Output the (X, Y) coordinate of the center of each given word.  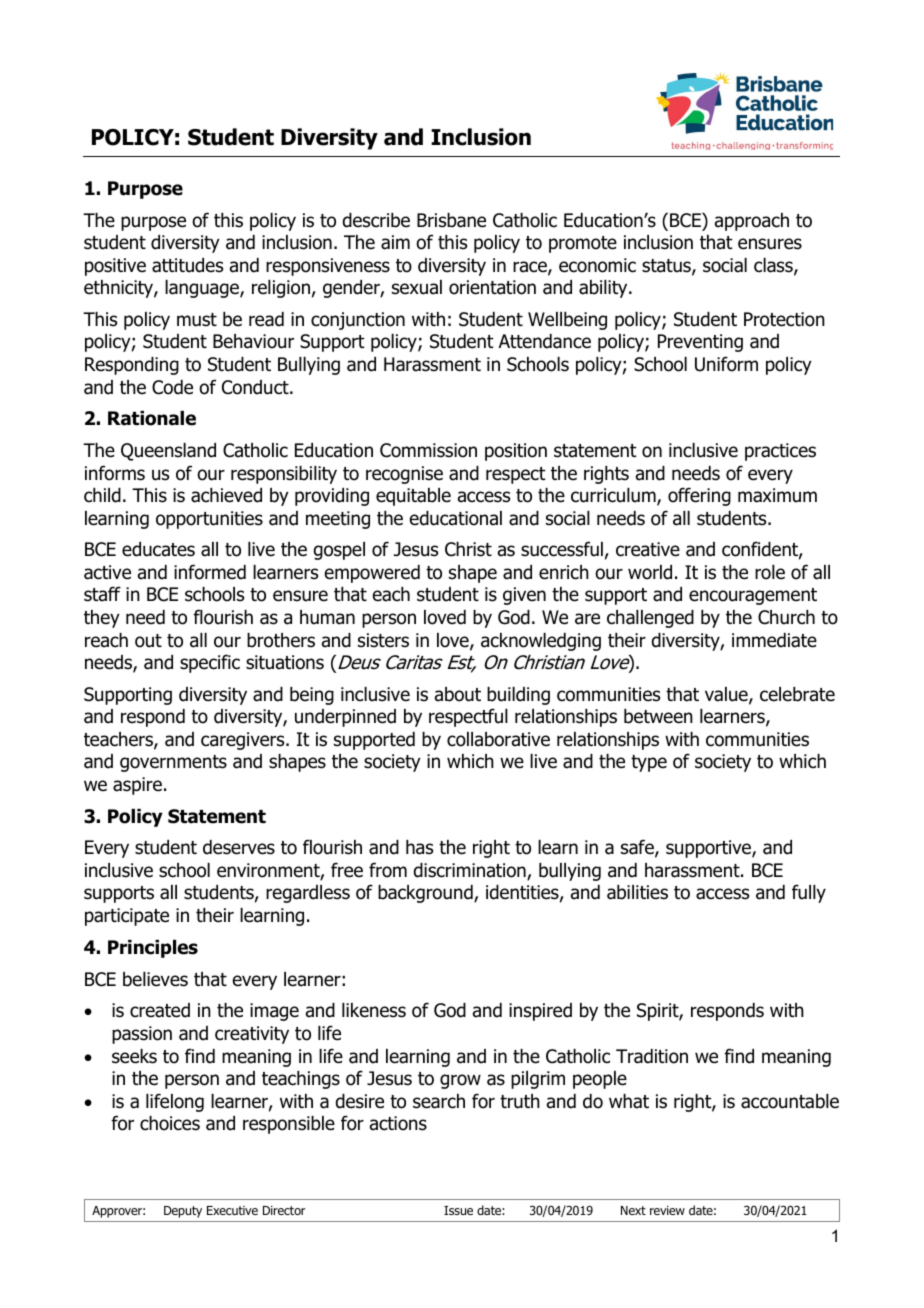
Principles (153, 949)
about (458, 694)
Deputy (183, 1212)
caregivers (244, 741)
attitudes (187, 265)
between (658, 716)
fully (809, 893)
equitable (413, 497)
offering (699, 496)
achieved (226, 495)
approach (752, 222)
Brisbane (451, 220)
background (426, 894)
